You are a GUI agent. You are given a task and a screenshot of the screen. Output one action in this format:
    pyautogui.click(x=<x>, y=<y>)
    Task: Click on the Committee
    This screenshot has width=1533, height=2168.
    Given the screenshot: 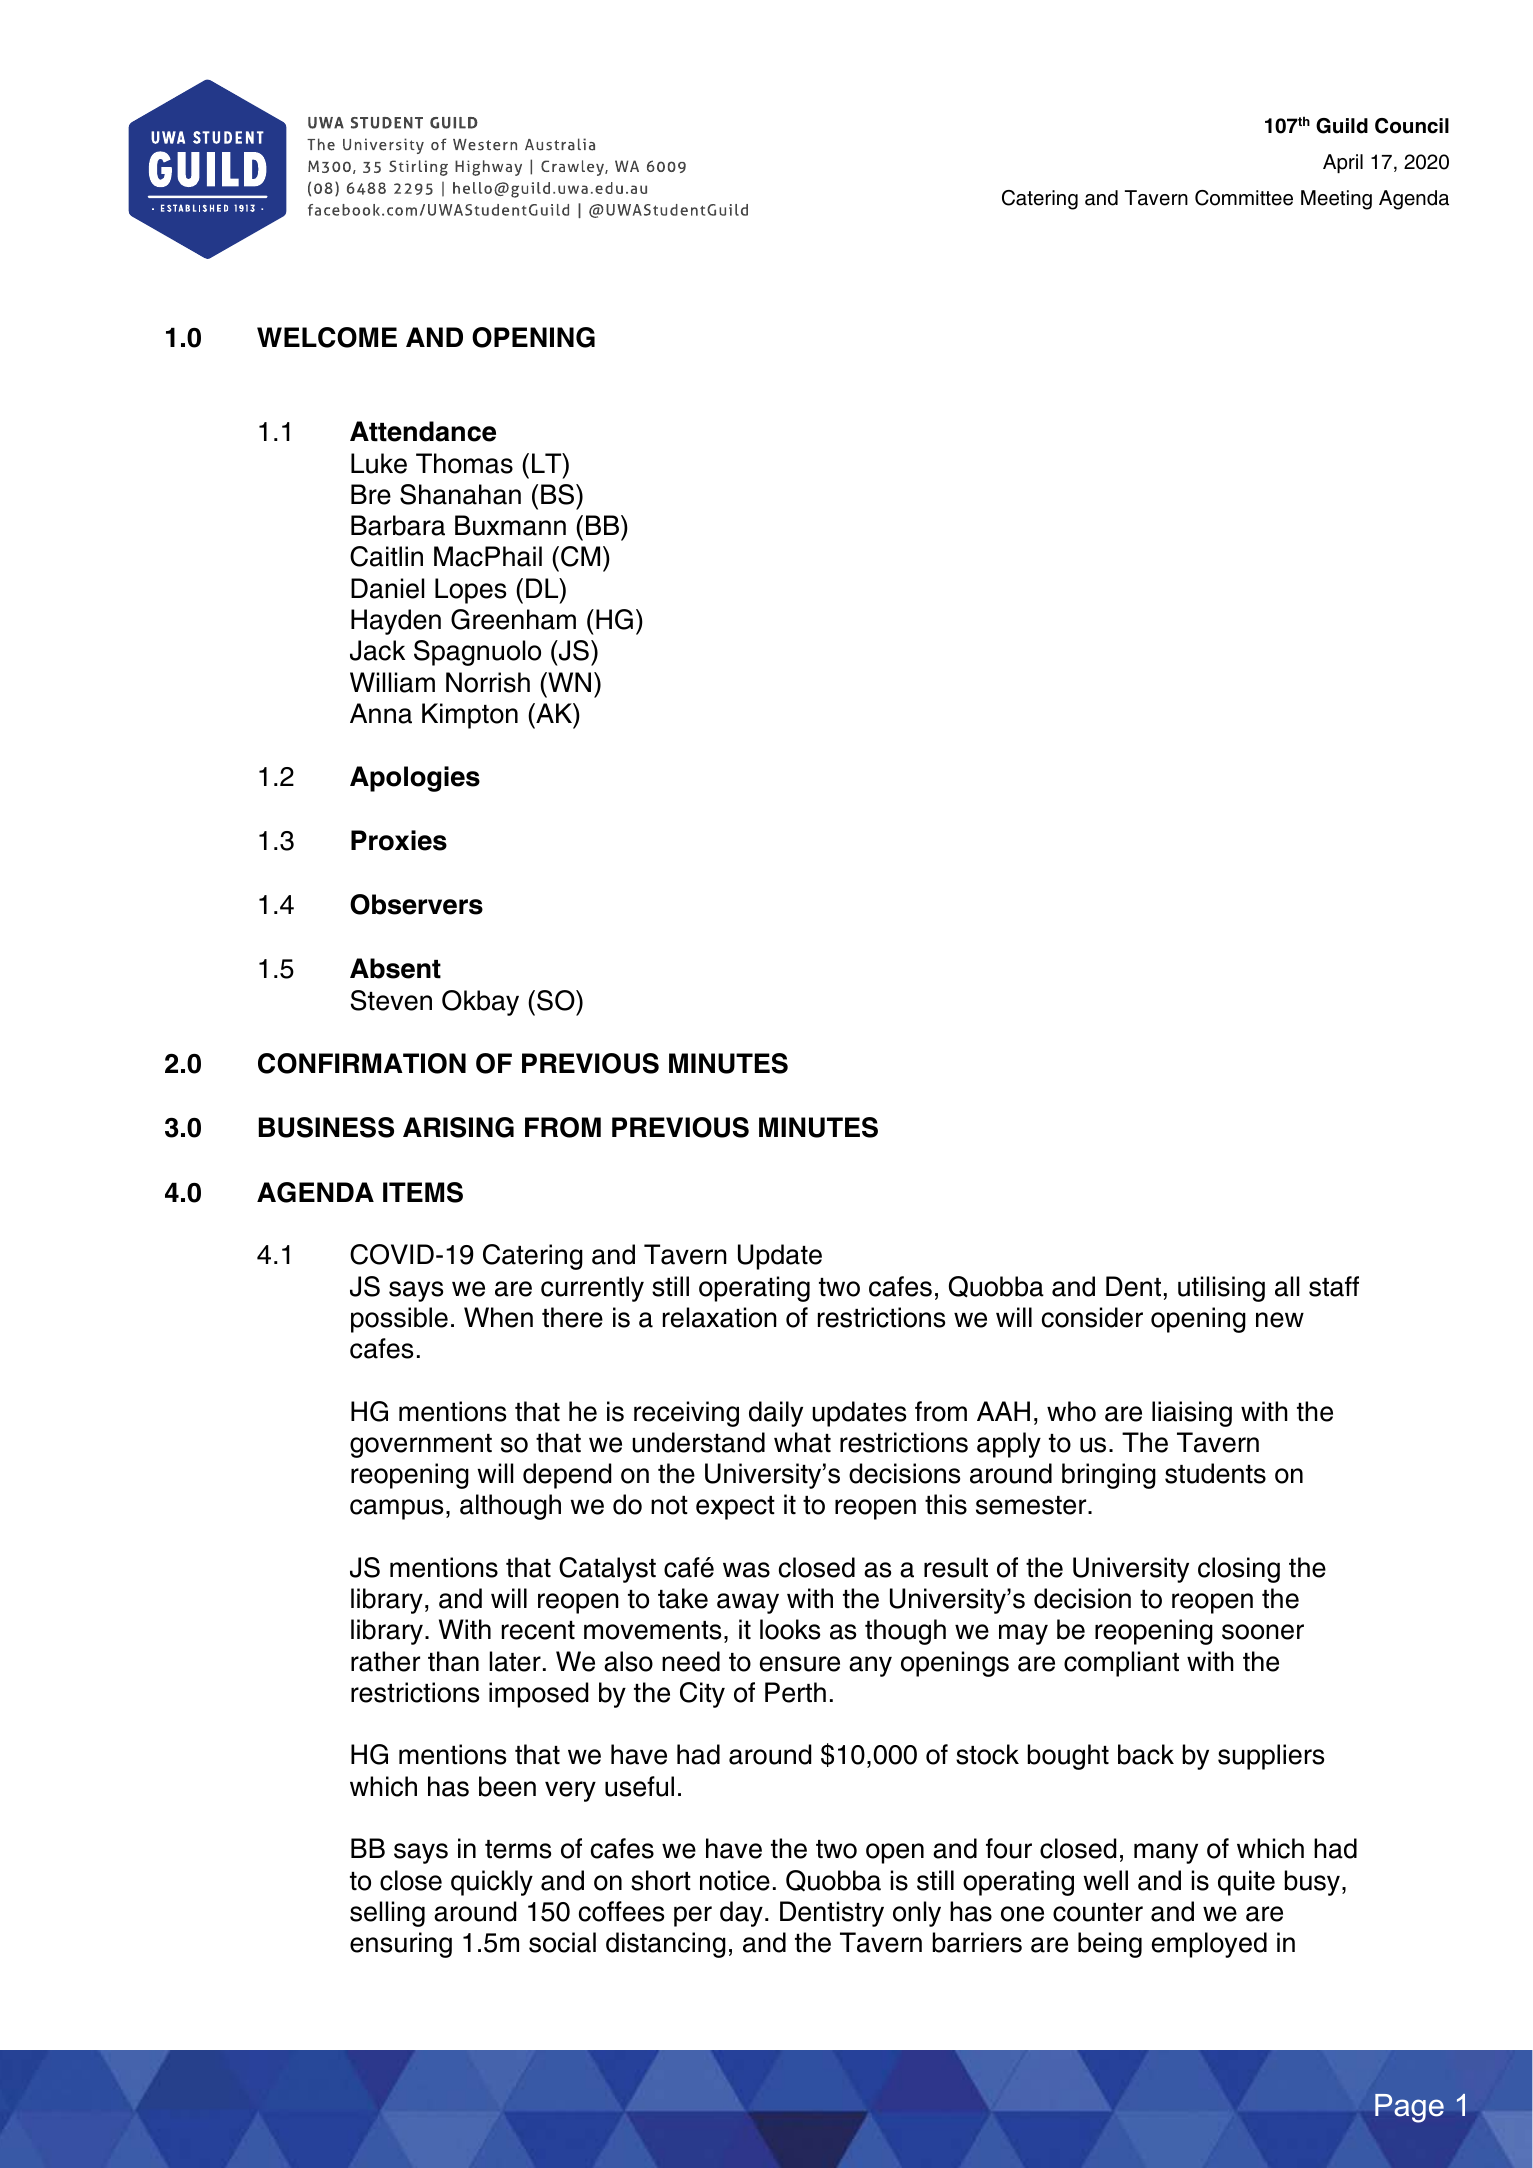 What is the action you would take?
    pyautogui.click(x=1244, y=198)
